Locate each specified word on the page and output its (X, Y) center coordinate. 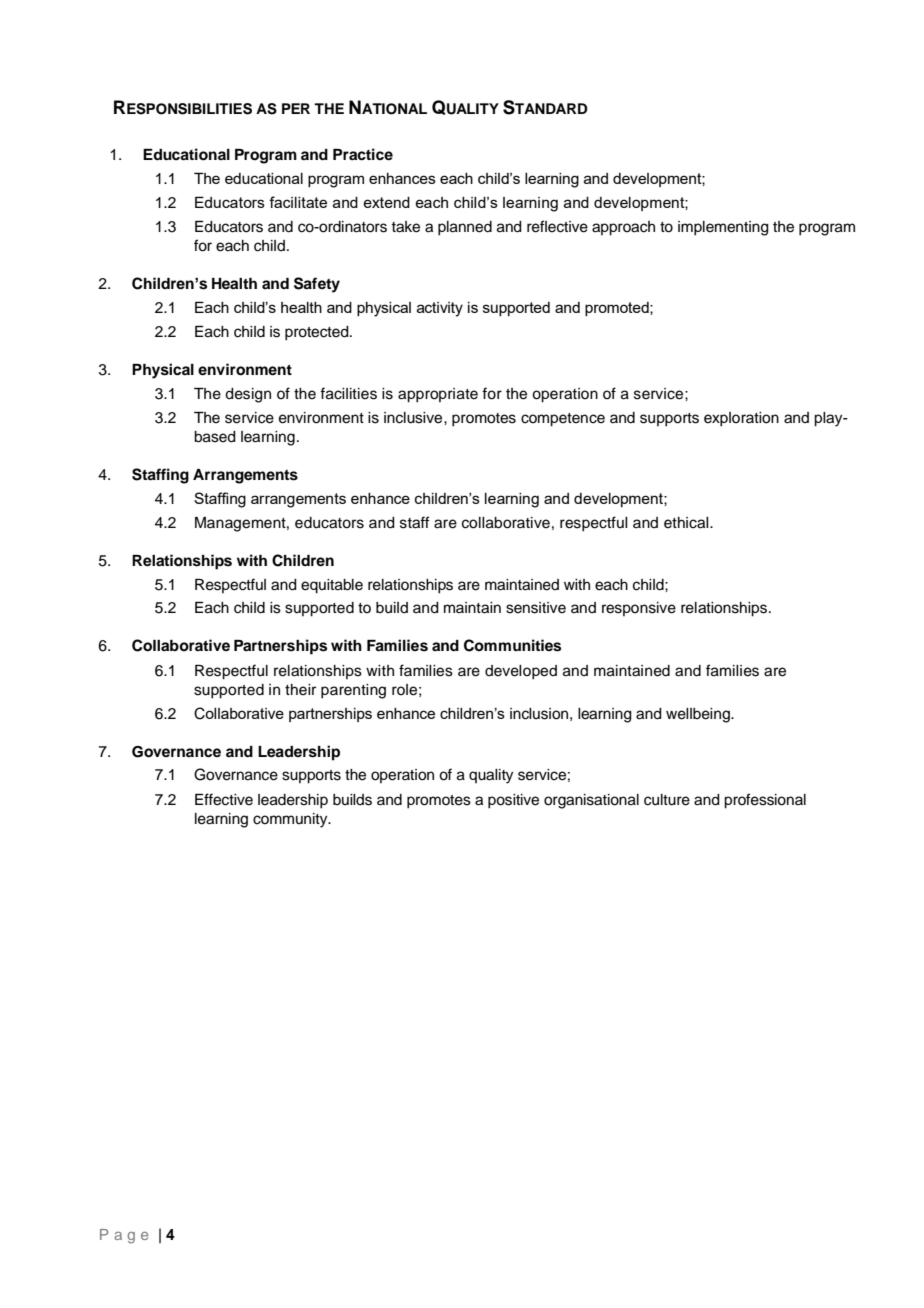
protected (318, 333)
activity (440, 309)
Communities (512, 645)
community (291, 820)
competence (563, 420)
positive (513, 801)
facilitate (298, 202)
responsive (639, 609)
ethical (687, 523)
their (300, 690)
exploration (741, 419)
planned (465, 228)
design (248, 395)
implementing (723, 228)
